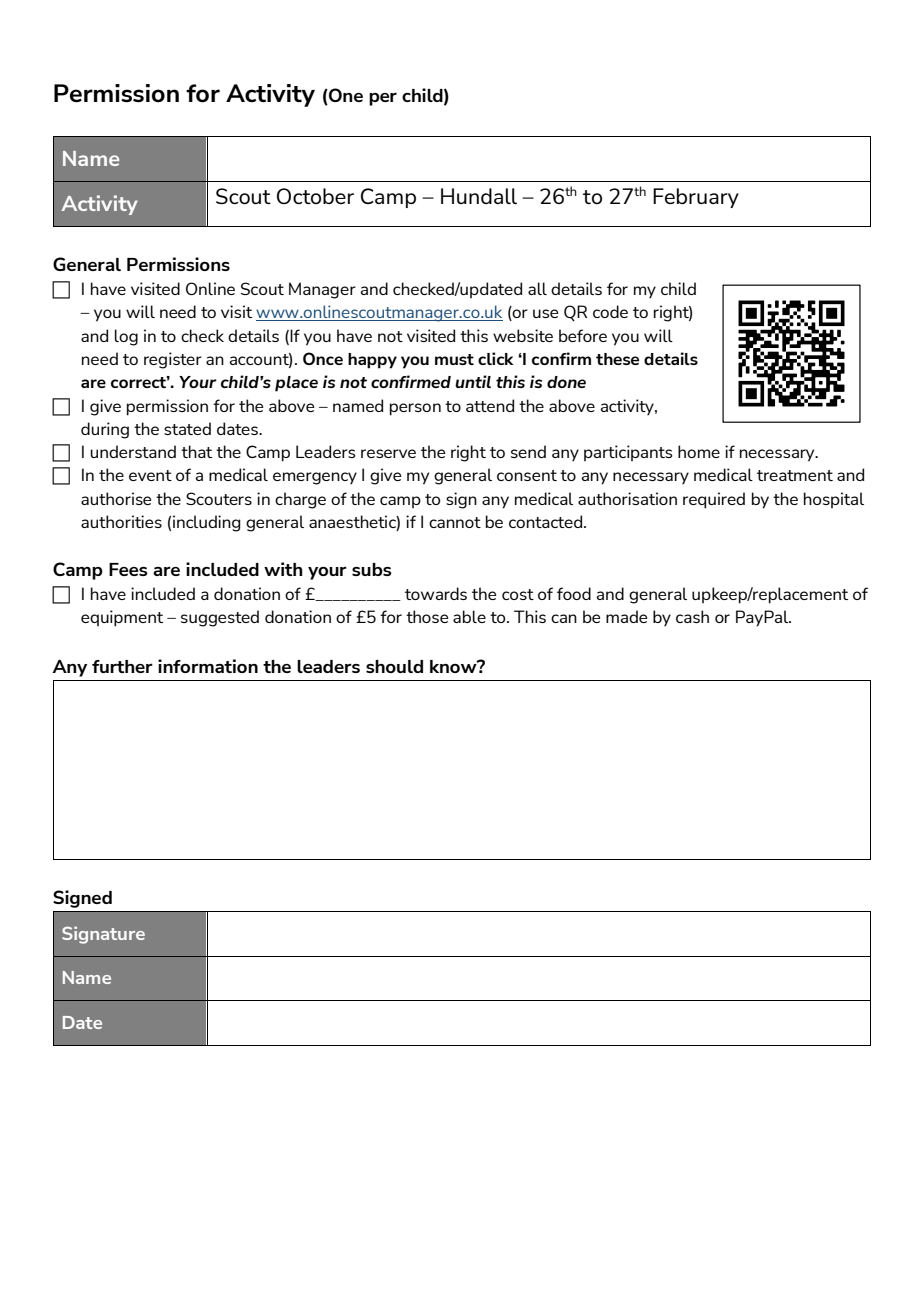 The width and height of the screenshot is (924, 1308). I want to click on October, so click(315, 196).
